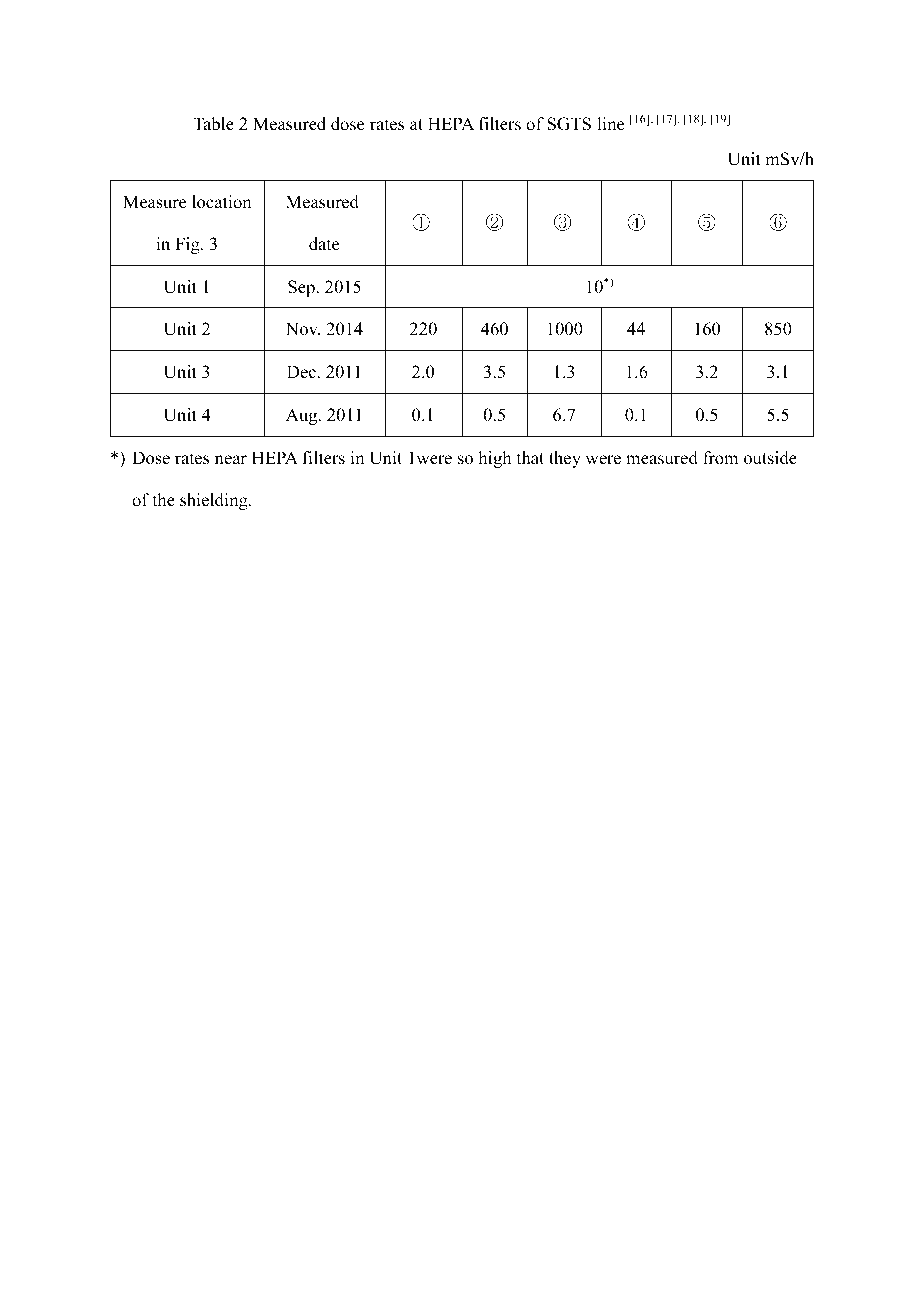  I want to click on they, so click(565, 459).
